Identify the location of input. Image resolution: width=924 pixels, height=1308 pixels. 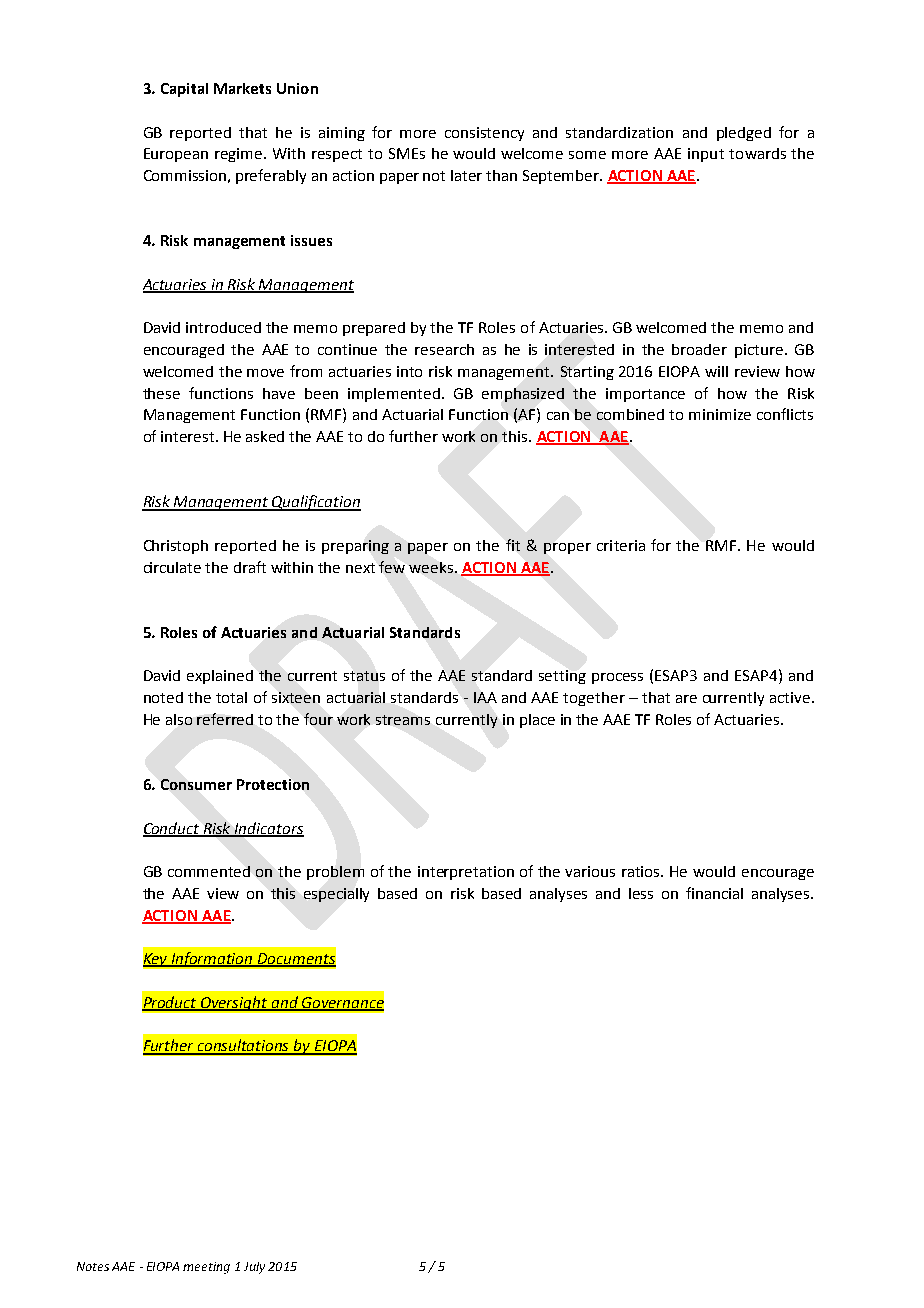
(706, 155).
